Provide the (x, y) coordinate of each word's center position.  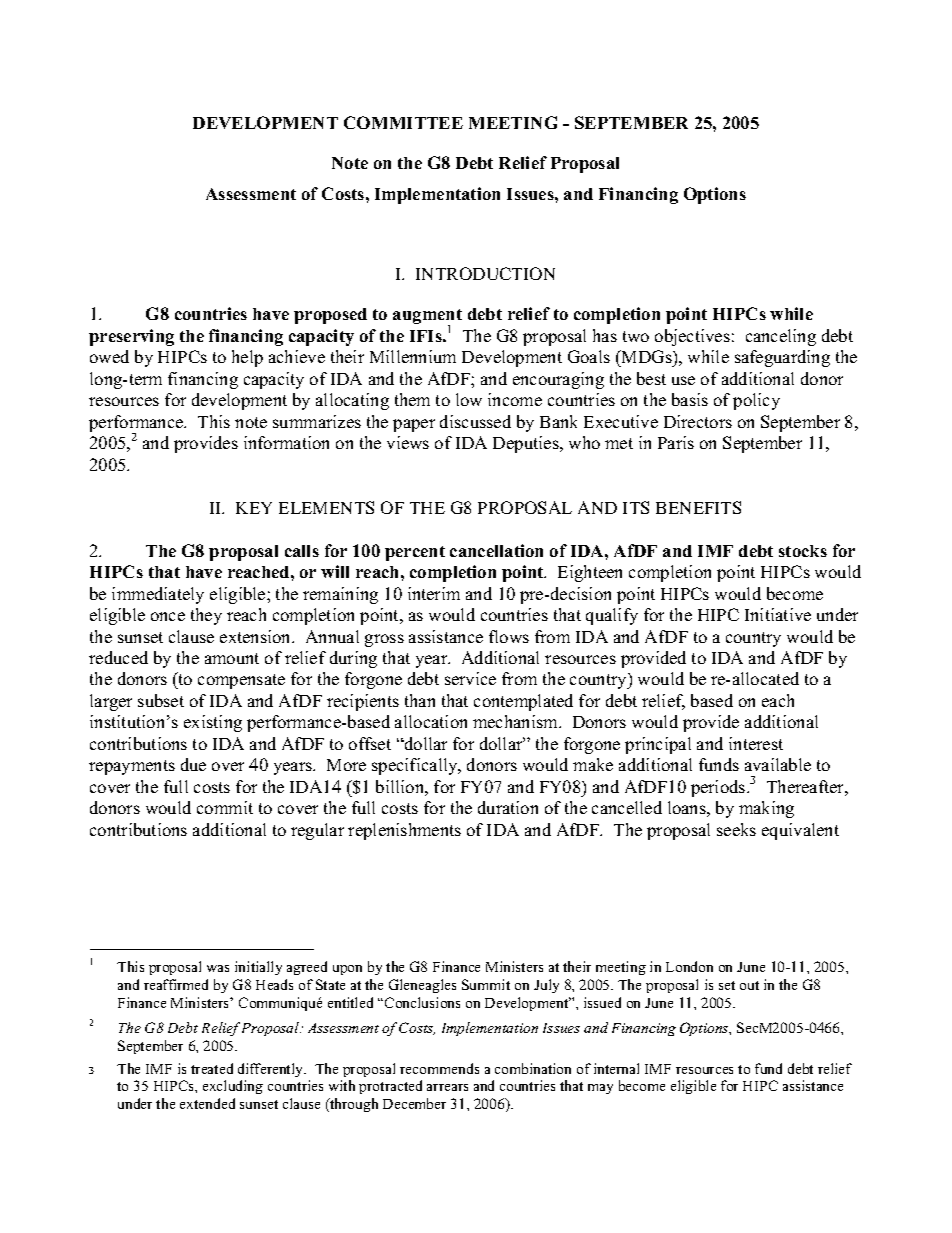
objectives (692, 337)
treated (212, 1068)
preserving (131, 337)
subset (161, 700)
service (470, 678)
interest (756, 743)
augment (427, 318)
